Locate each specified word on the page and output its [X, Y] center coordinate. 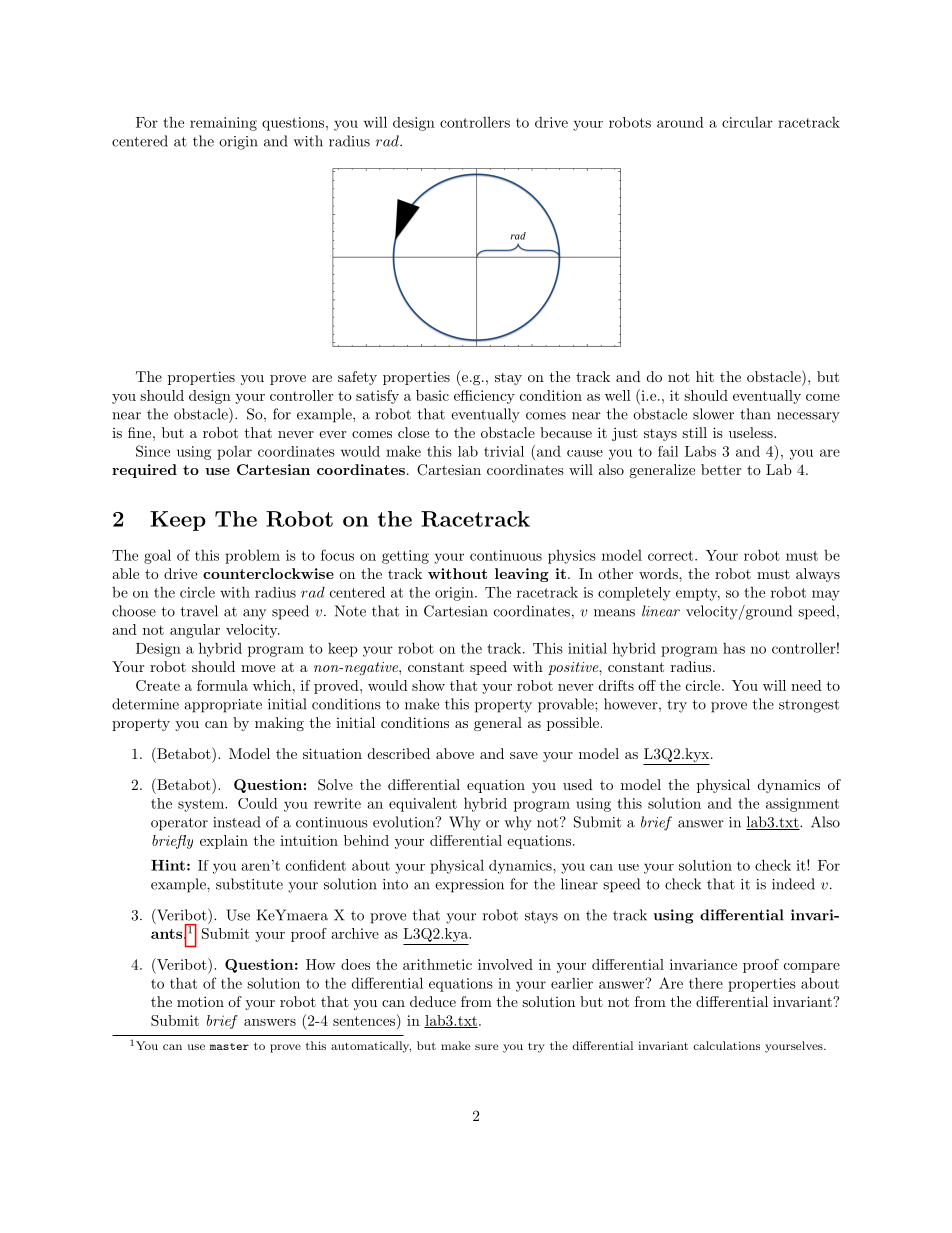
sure [486, 1047]
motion [200, 1001]
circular [747, 122]
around [680, 122]
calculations [726, 1045]
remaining [223, 124]
